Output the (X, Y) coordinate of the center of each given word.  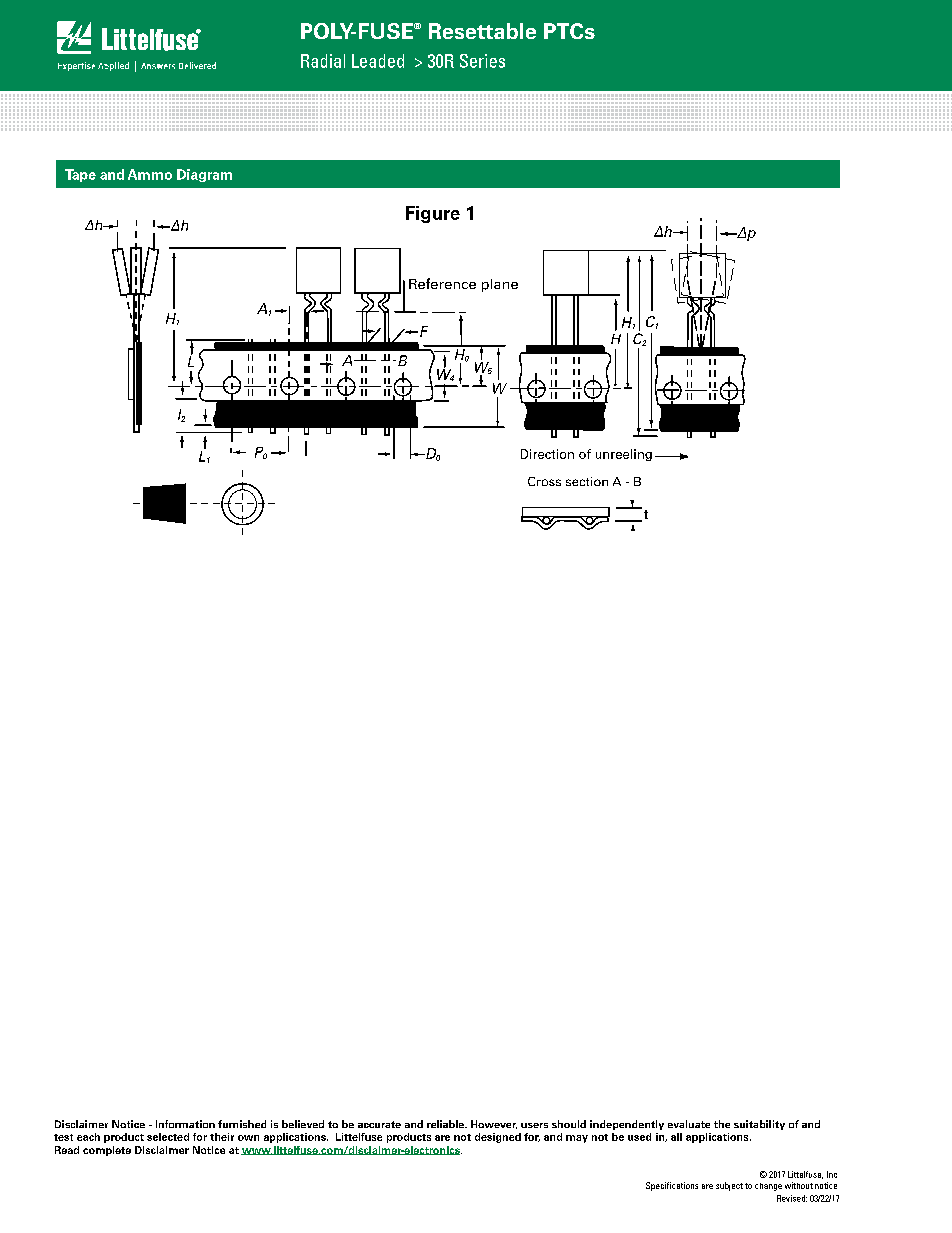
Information (185, 1124)
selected (168, 1137)
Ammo (150, 174)
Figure (433, 214)
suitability (759, 1125)
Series (482, 61)
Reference (442, 283)
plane (500, 285)
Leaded (378, 61)
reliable (447, 1124)
